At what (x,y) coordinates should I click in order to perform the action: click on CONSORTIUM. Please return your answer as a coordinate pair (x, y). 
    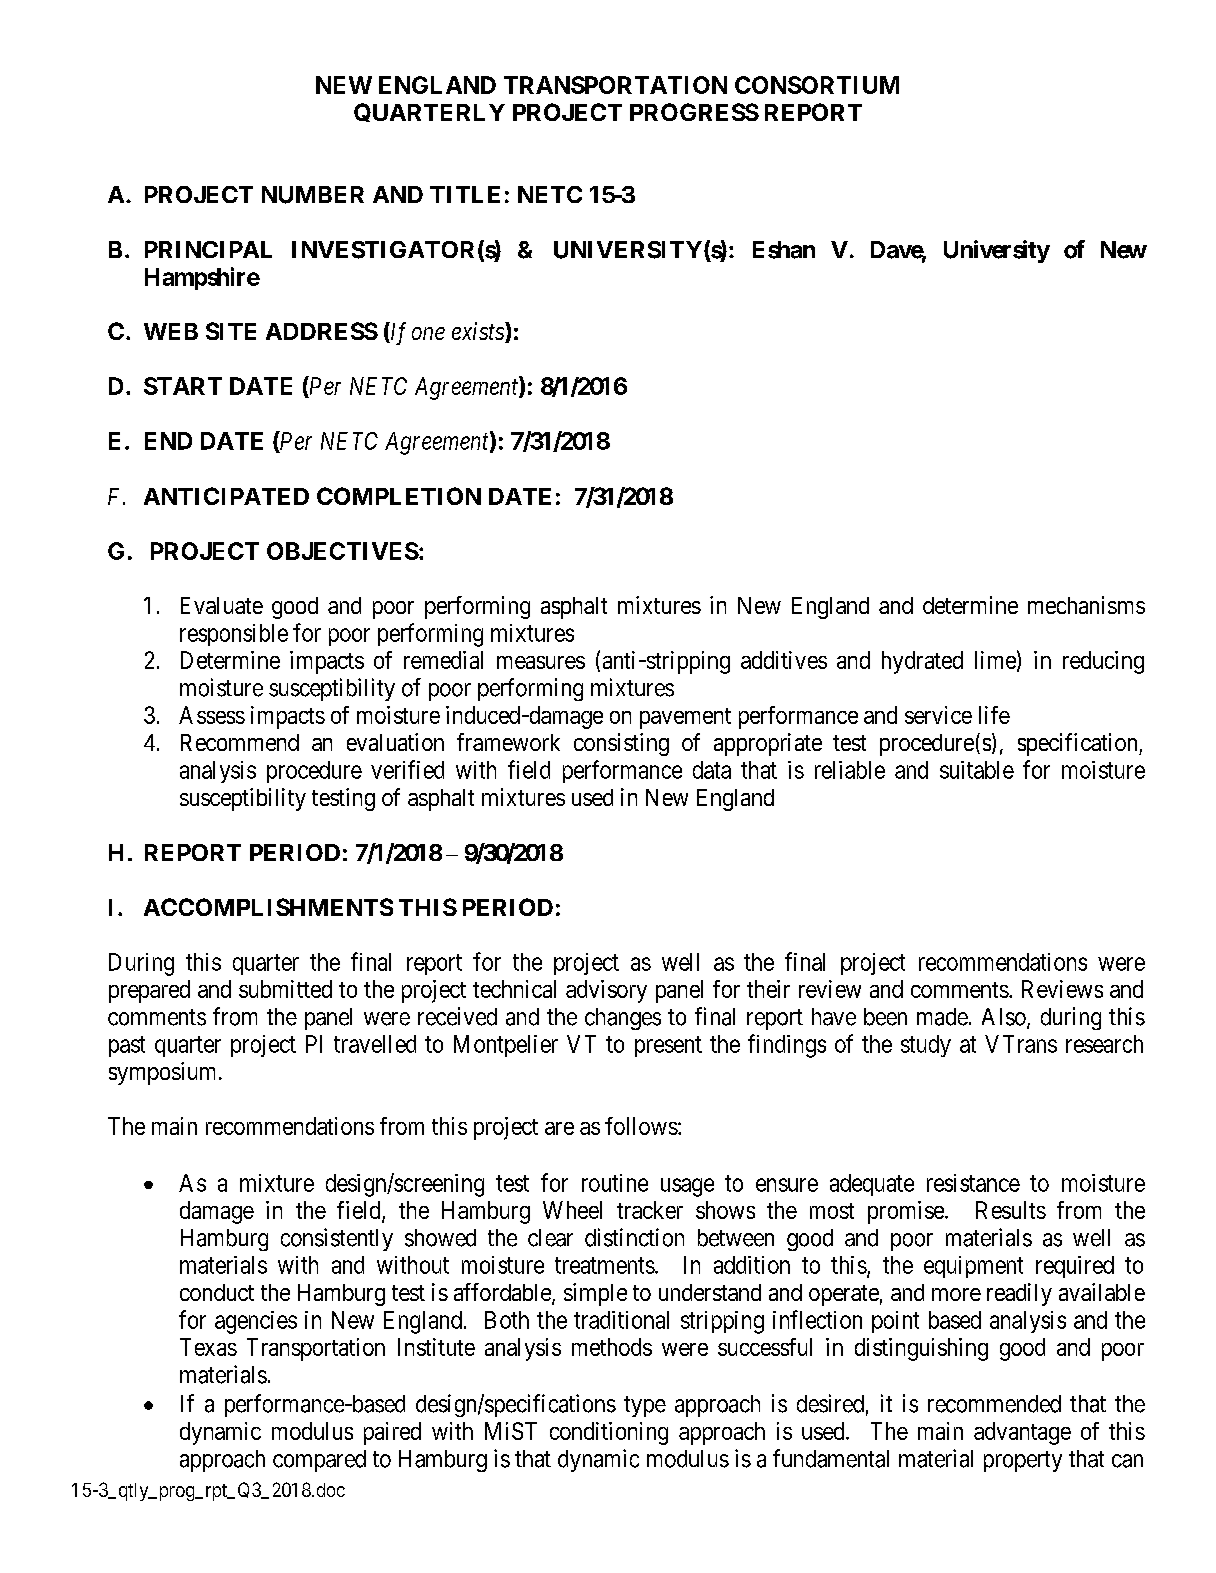
    Looking at the image, I should click on (817, 85).
